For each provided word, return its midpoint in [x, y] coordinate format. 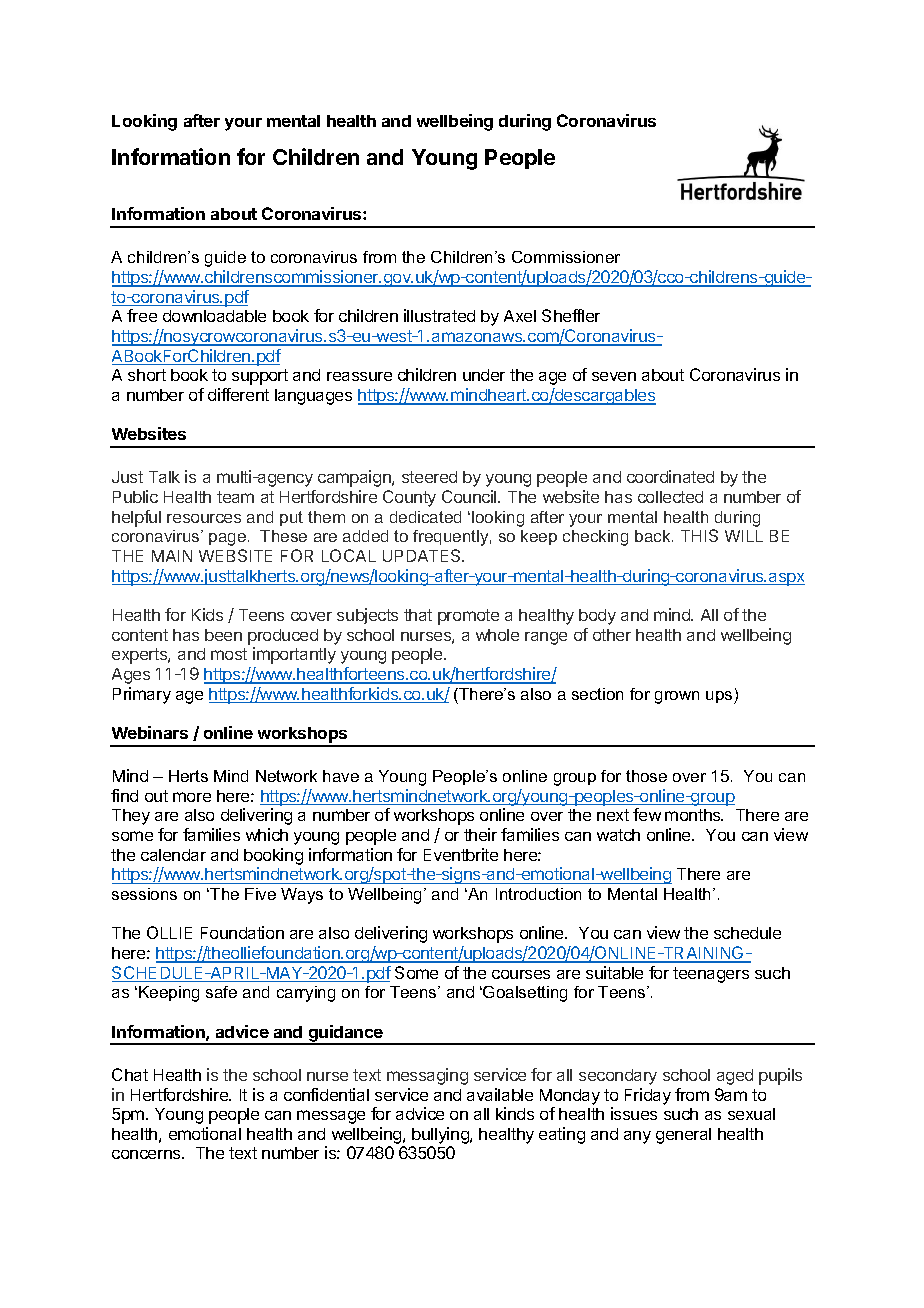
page [229, 539]
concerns [147, 1154]
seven [614, 376]
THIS [699, 535]
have [341, 776]
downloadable [214, 316]
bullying [441, 1135]
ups [720, 697]
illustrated [439, 315]
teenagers [711, 975]
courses [521, 974]
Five [260, 894]
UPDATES [423, 555]
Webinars [150, 732]
